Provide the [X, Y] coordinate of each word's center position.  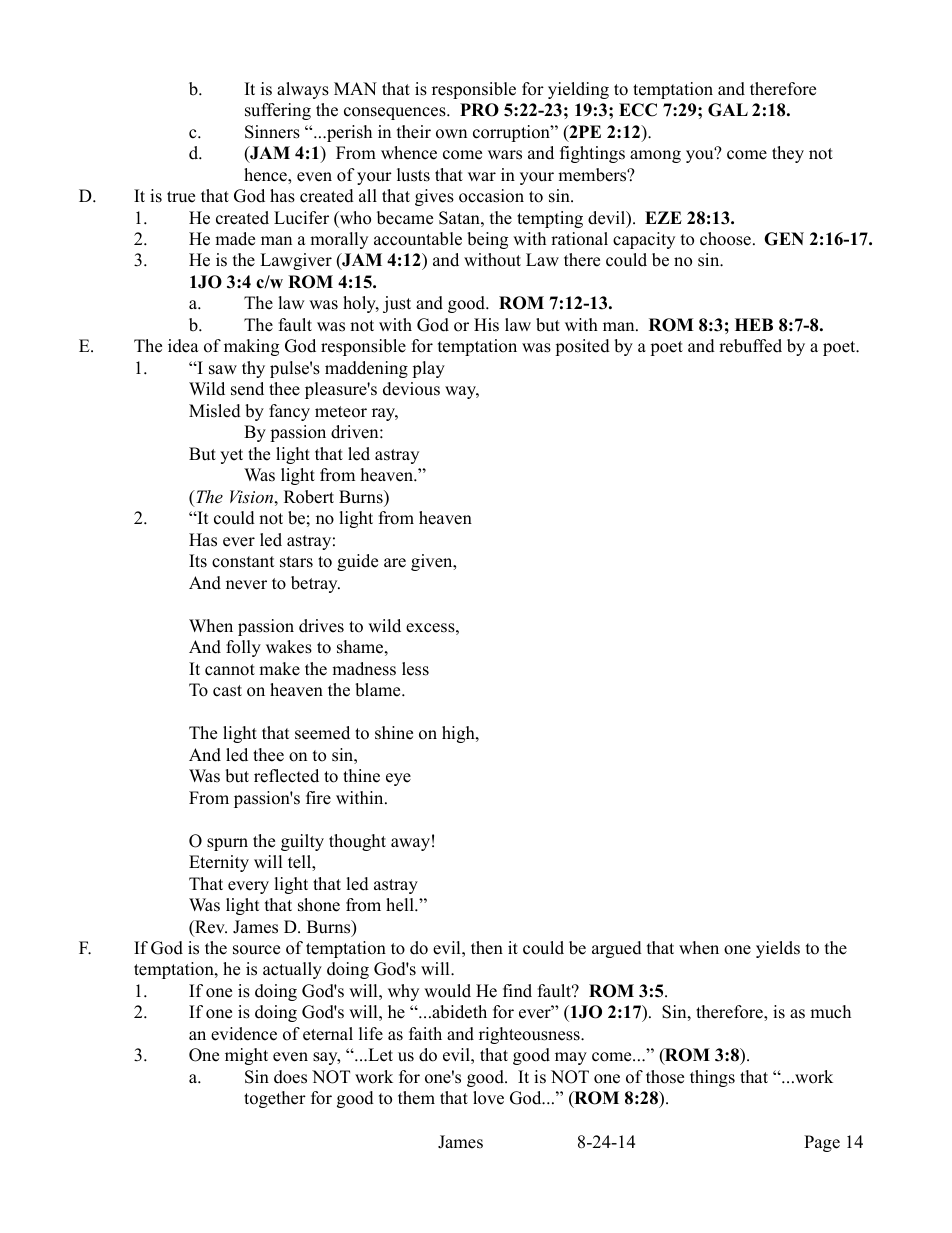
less [415, 669]
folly [243, 648]
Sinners [272, 132]
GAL [728, 110]
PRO [479, 110]
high [459, 734]
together [275, 1099]
